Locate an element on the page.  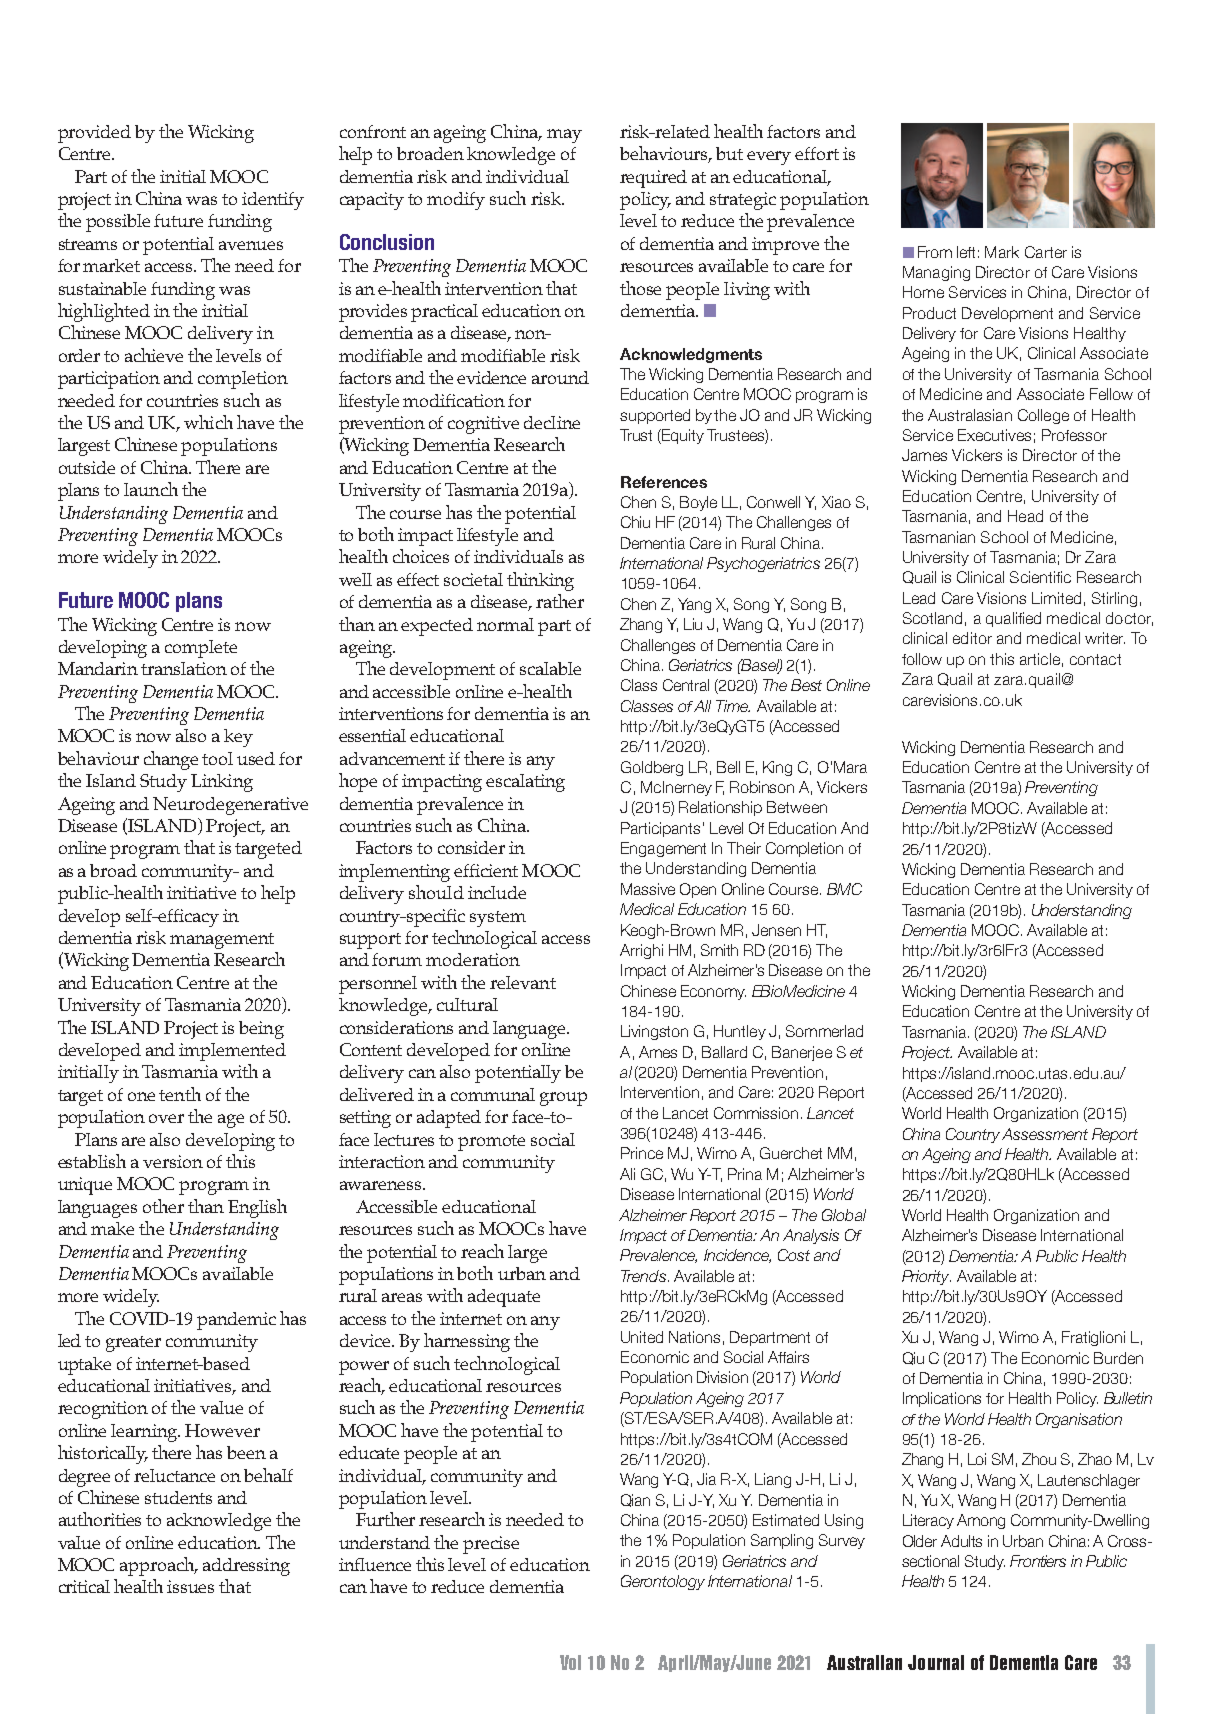
Frontiers is located at coordinates (1038, 1561).
